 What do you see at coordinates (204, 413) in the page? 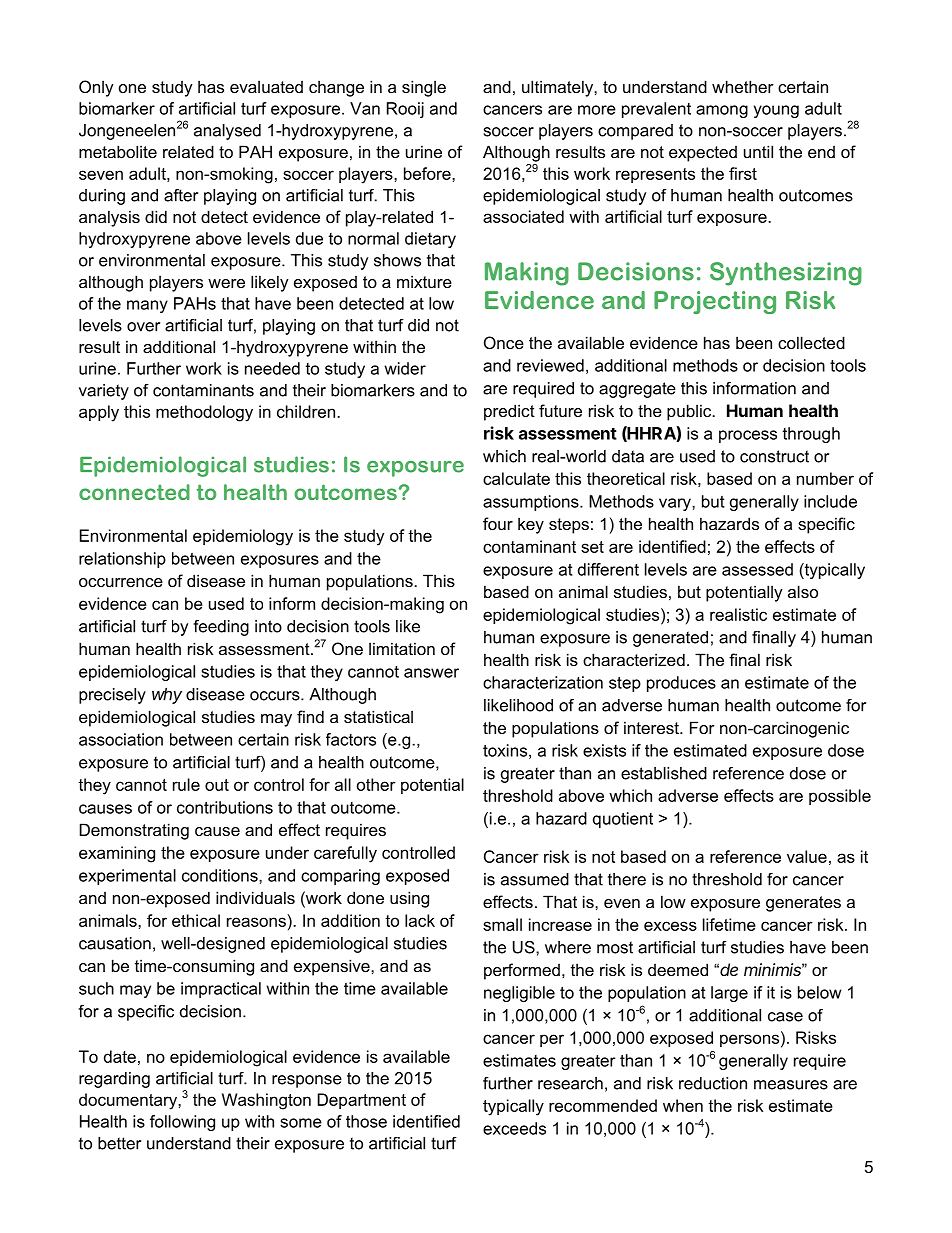
I see `methodology` at bounding box center [204, 413].
